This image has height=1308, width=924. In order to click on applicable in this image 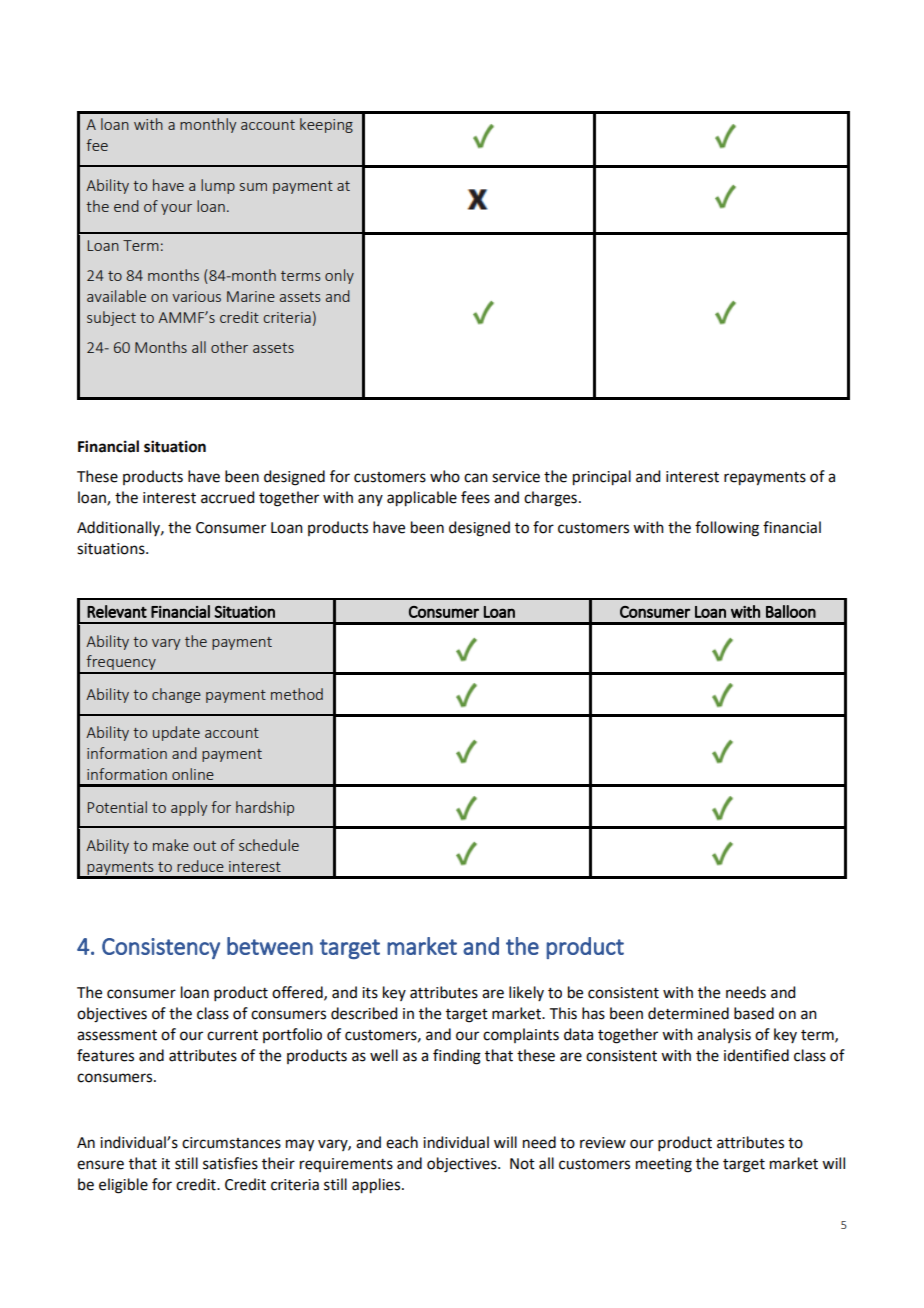, I will do `click(422, 499)`.
